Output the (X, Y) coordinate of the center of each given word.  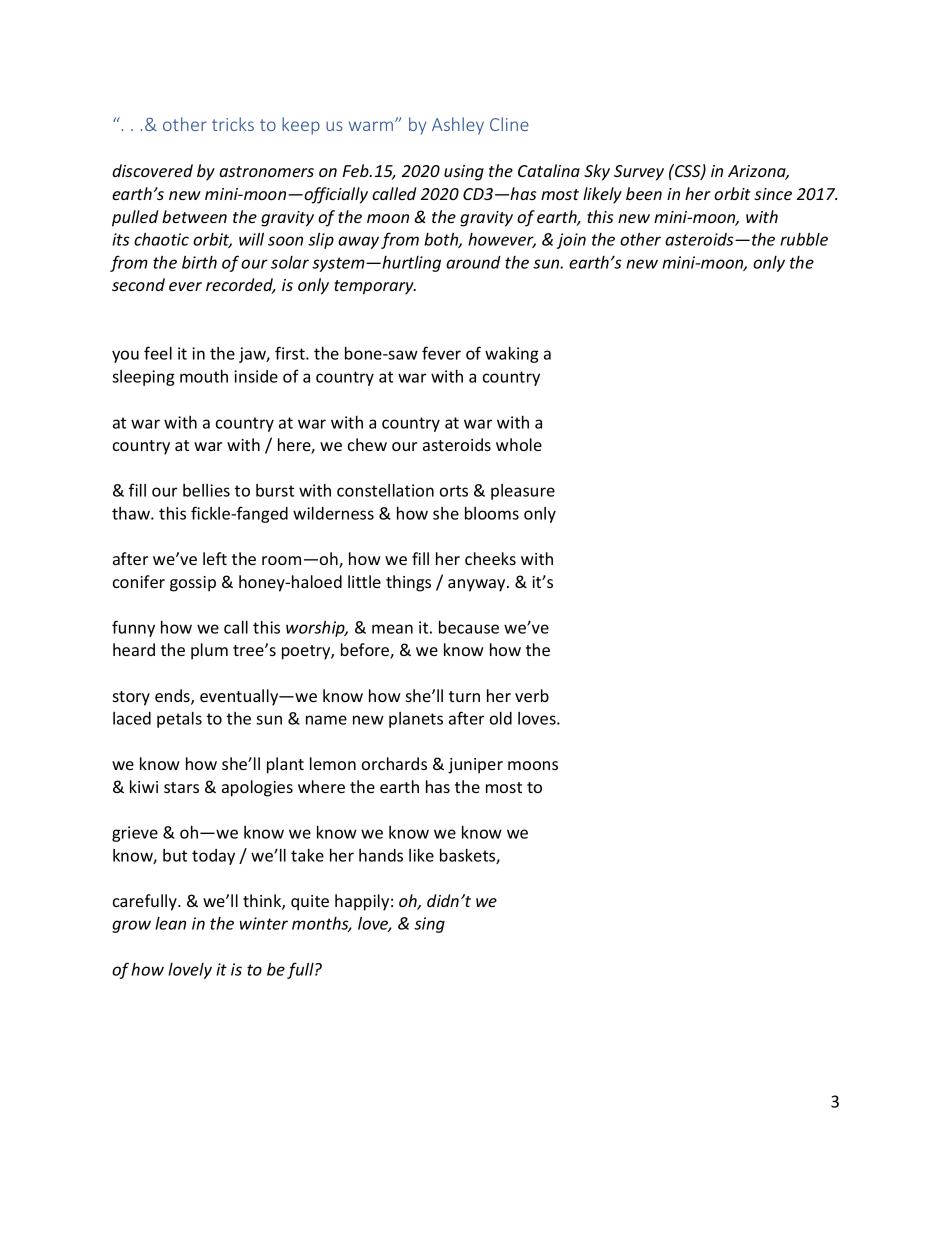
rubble (804, 239)
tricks (233, 124)
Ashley (458, 126)
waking (512, 355)
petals (179, 720)
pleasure (523, 492)
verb (532, 695)
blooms (492, 513)
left (215, 558)
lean (170, 923)
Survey (639, 173)
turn (464, 696)
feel (158, 353)
